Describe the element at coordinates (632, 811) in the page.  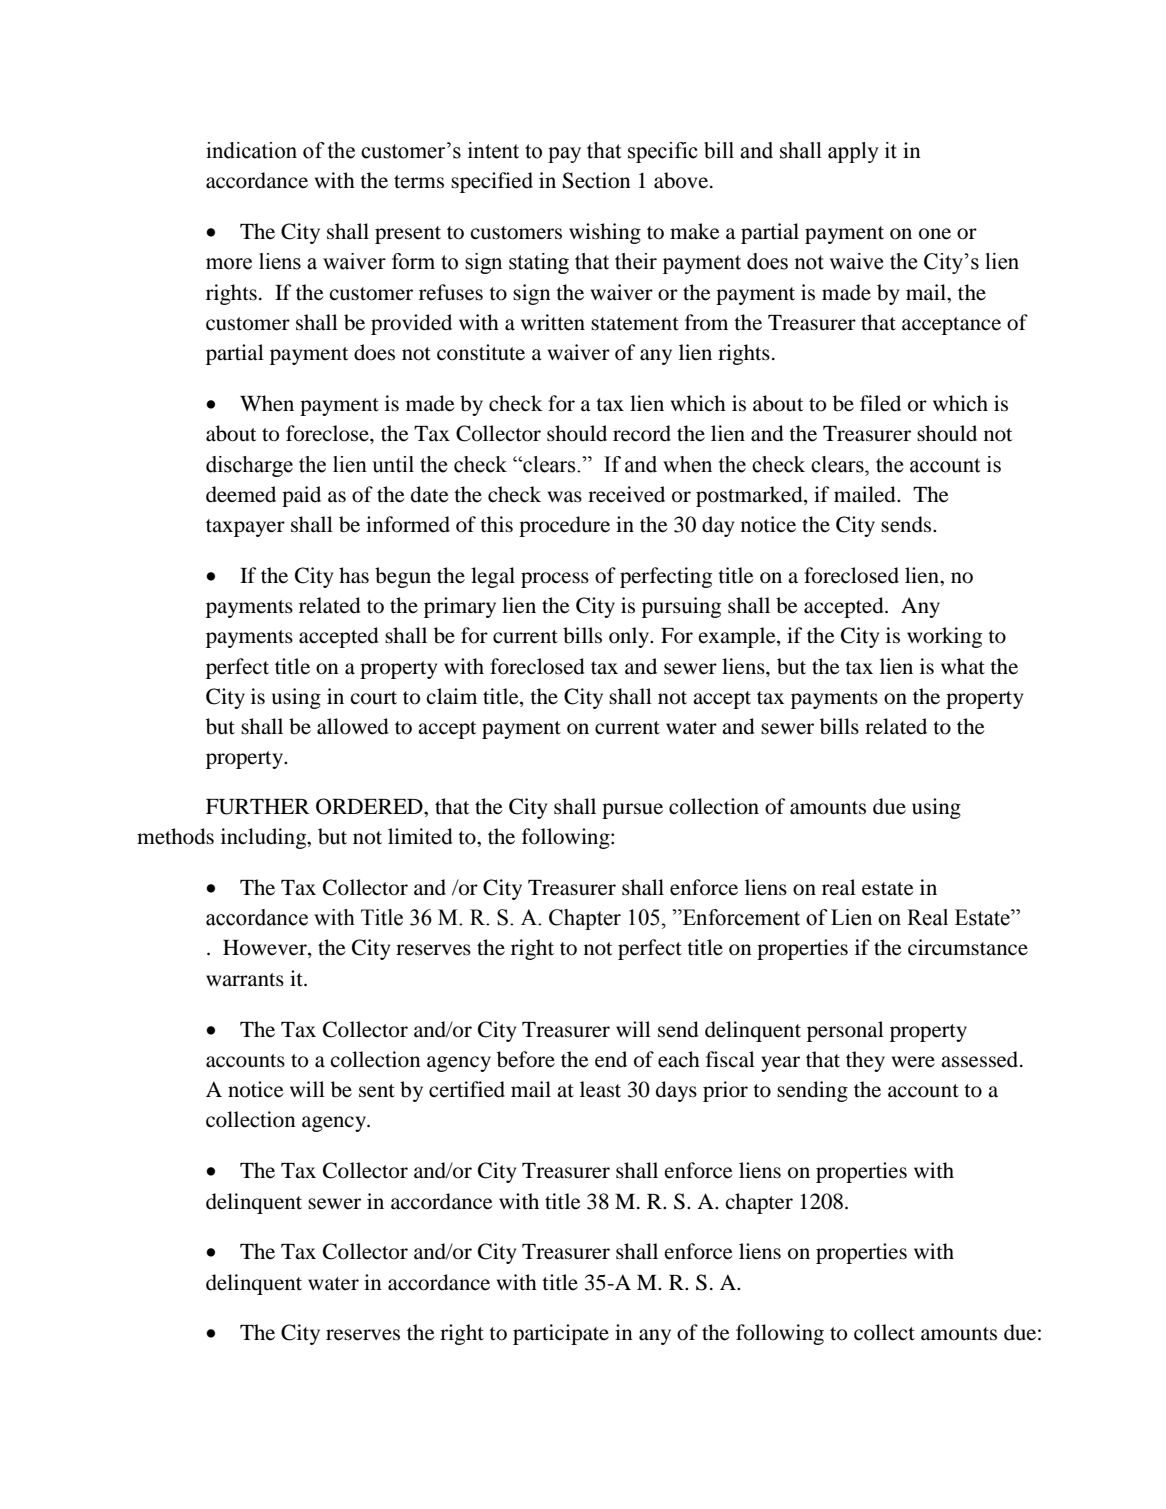
I see `pursue` at that location.
